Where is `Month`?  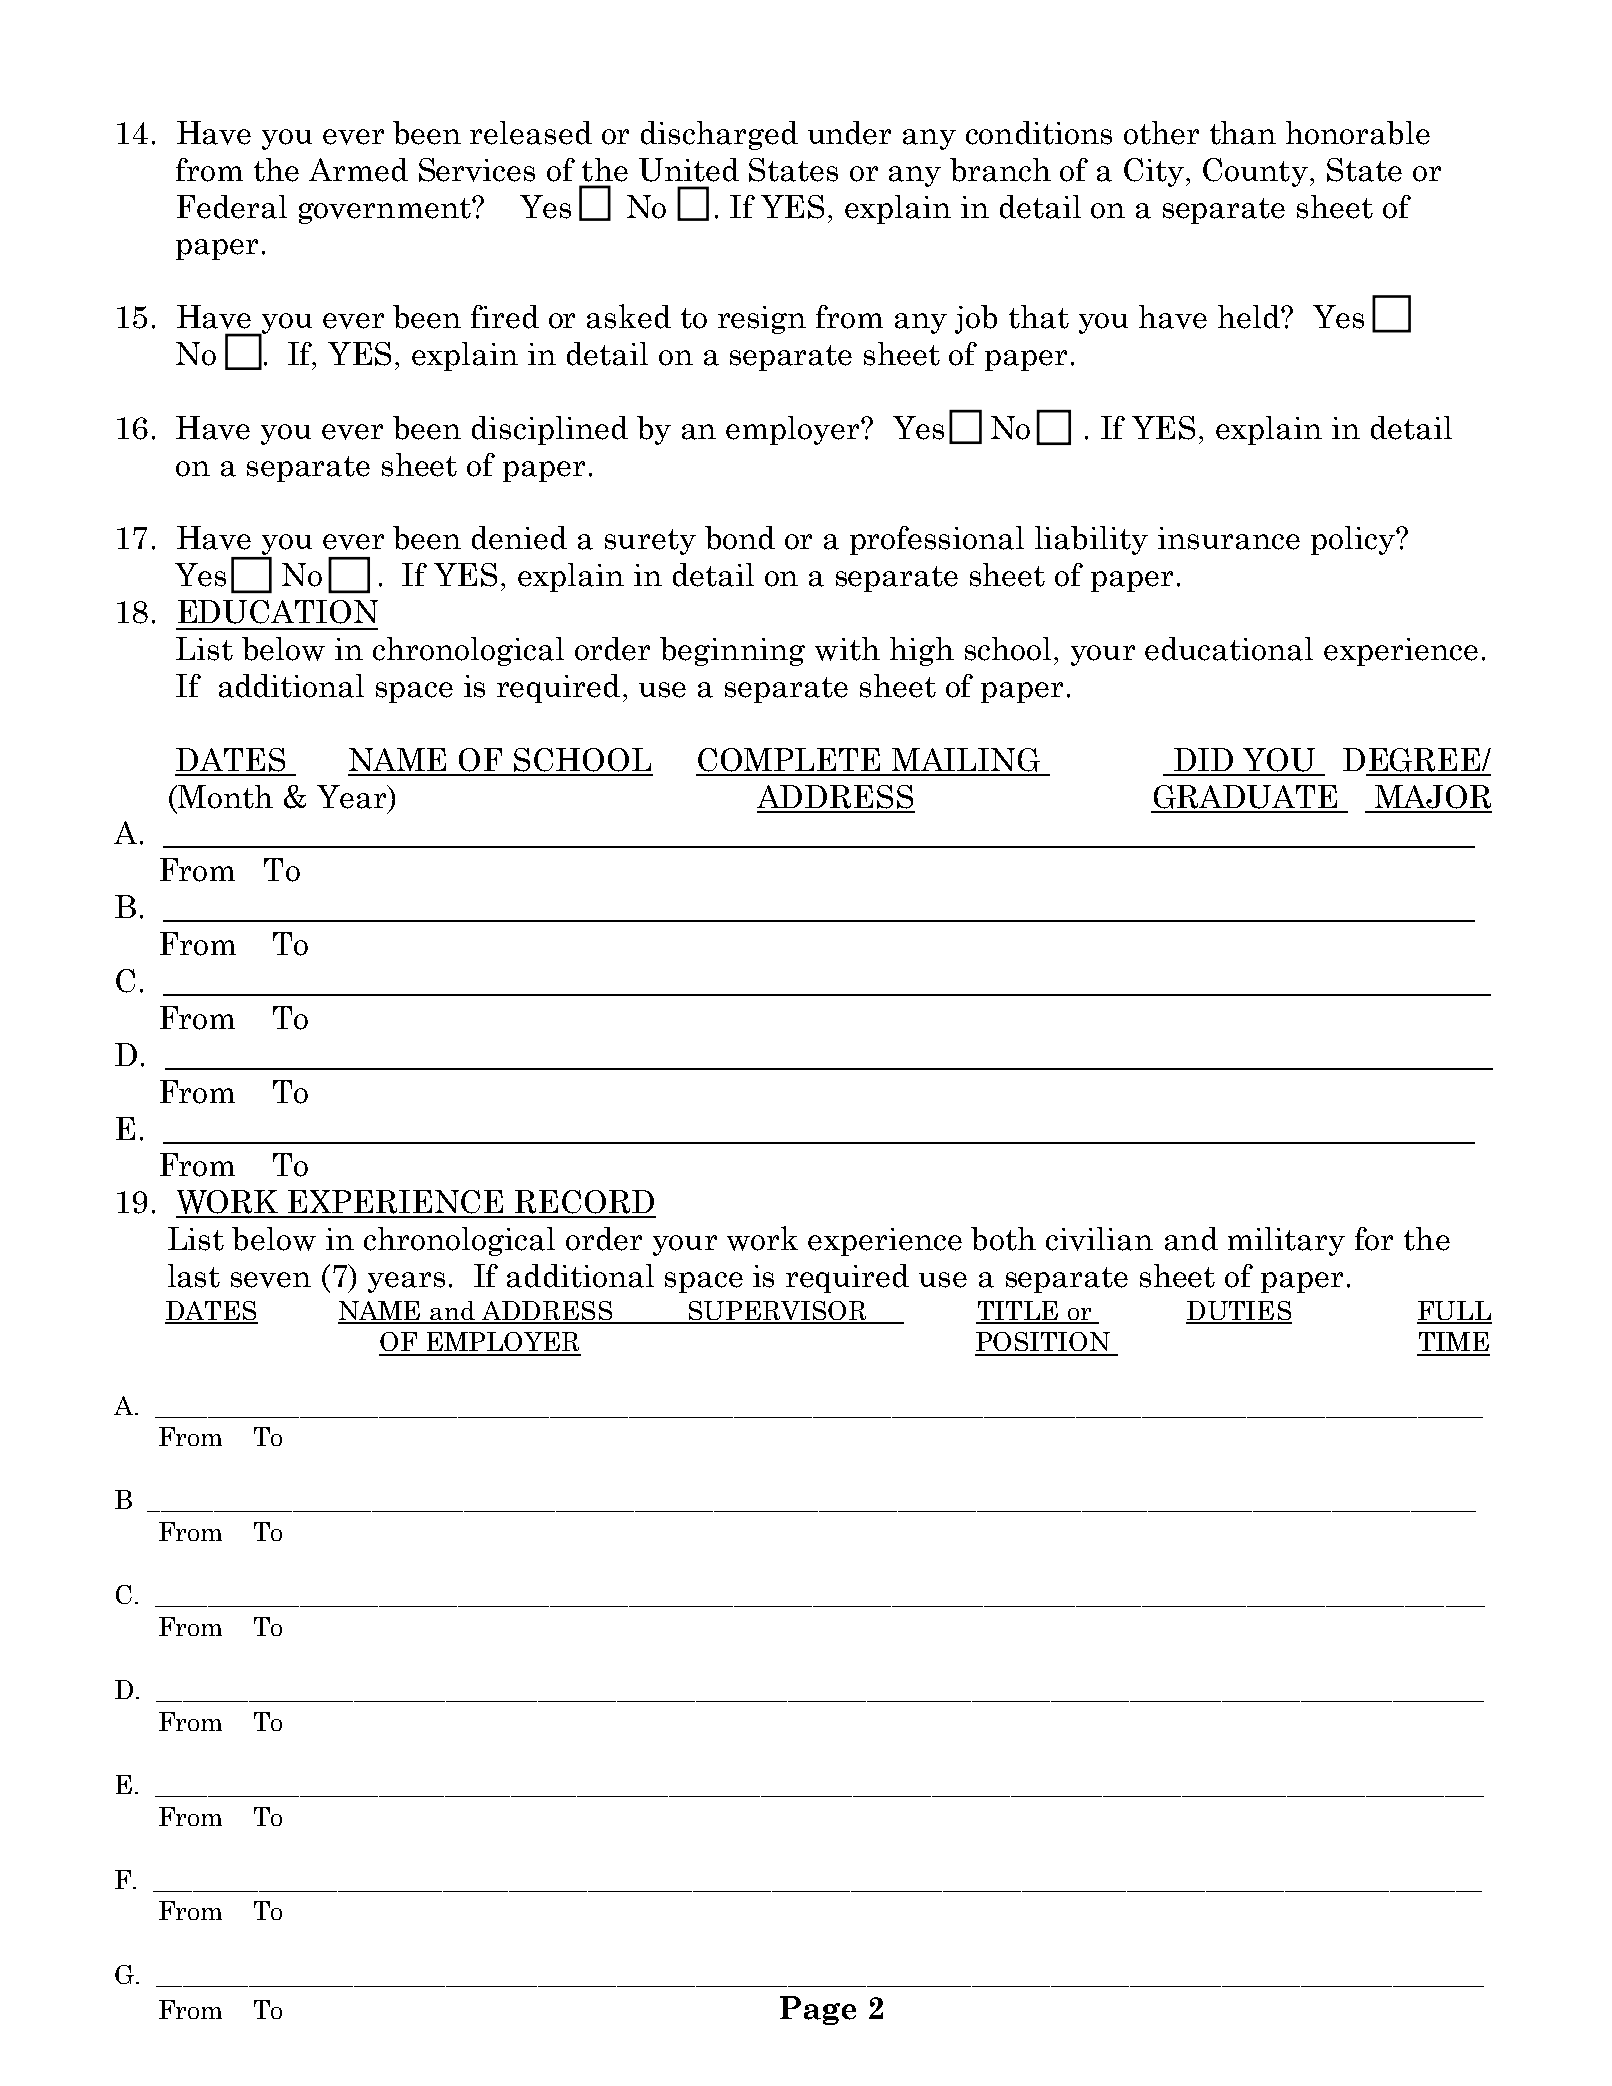 Month is located at coordinates (224, 797).
